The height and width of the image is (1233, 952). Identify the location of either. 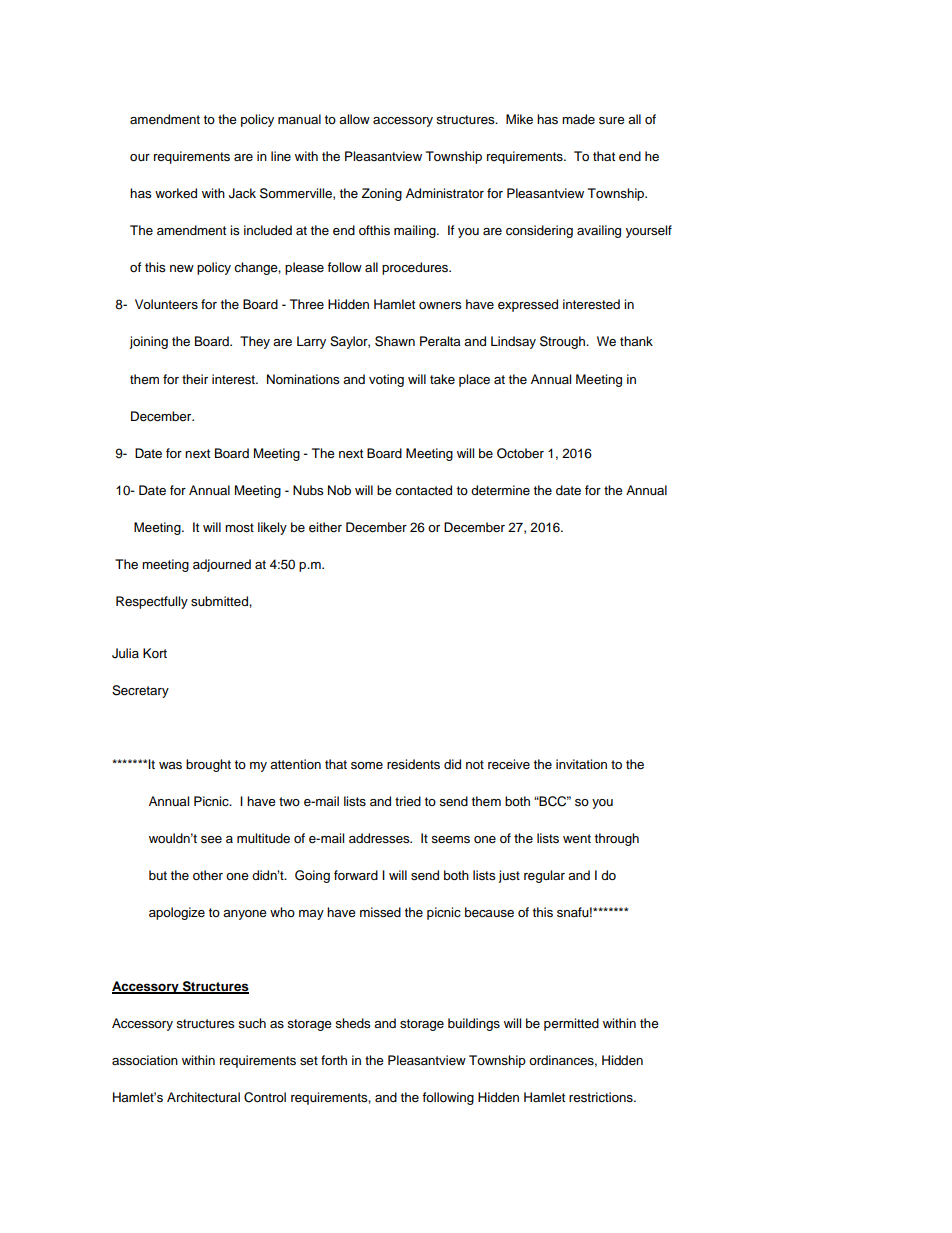
(325, 527).
